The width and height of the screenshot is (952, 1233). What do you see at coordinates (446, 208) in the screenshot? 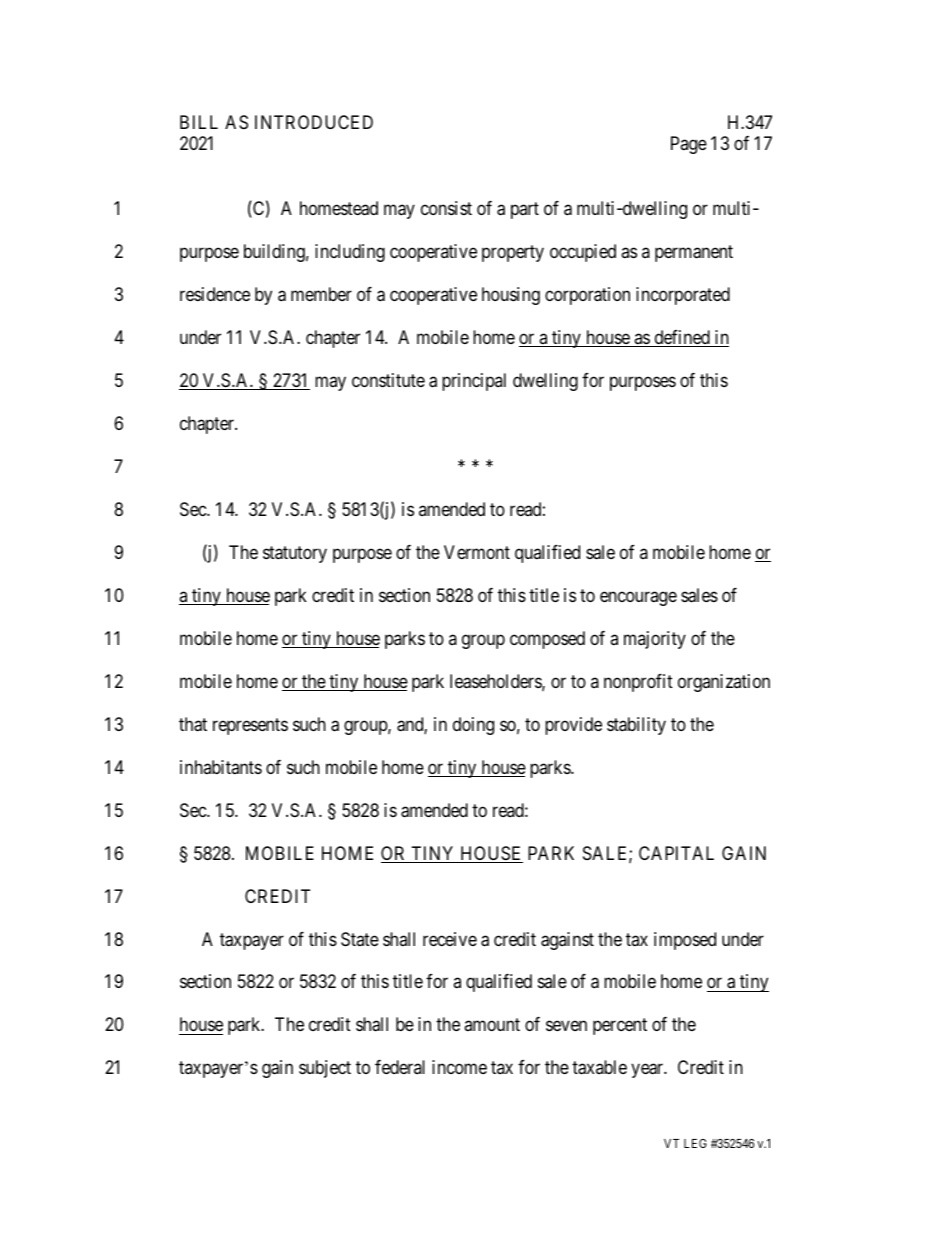
I see `consist` at bounding box center [446, 208].
